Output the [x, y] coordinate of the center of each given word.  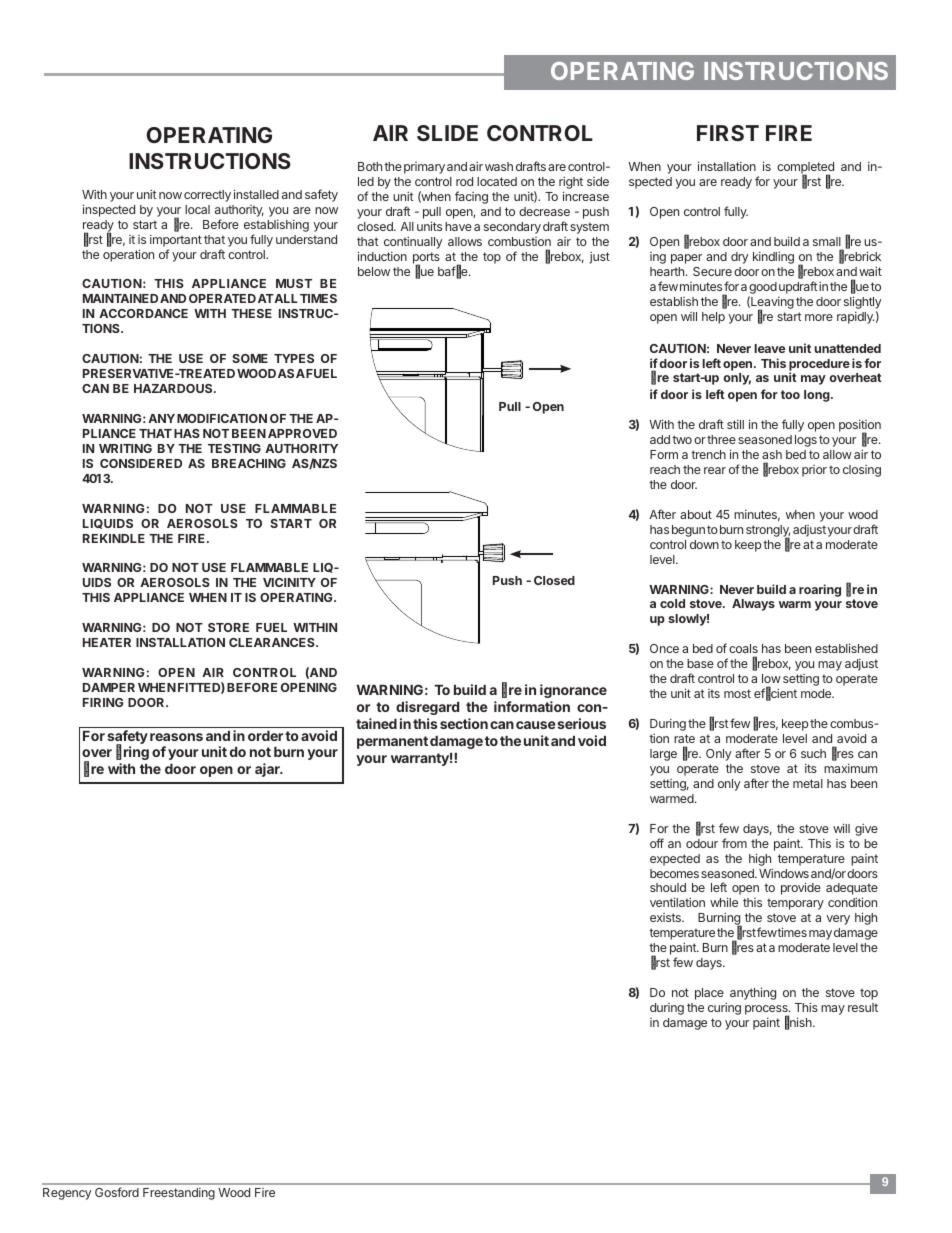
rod [464, 181]
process [767, 1011]
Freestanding [179, 1194]
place [709, 994]
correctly [207, 196]
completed [805, 169]
